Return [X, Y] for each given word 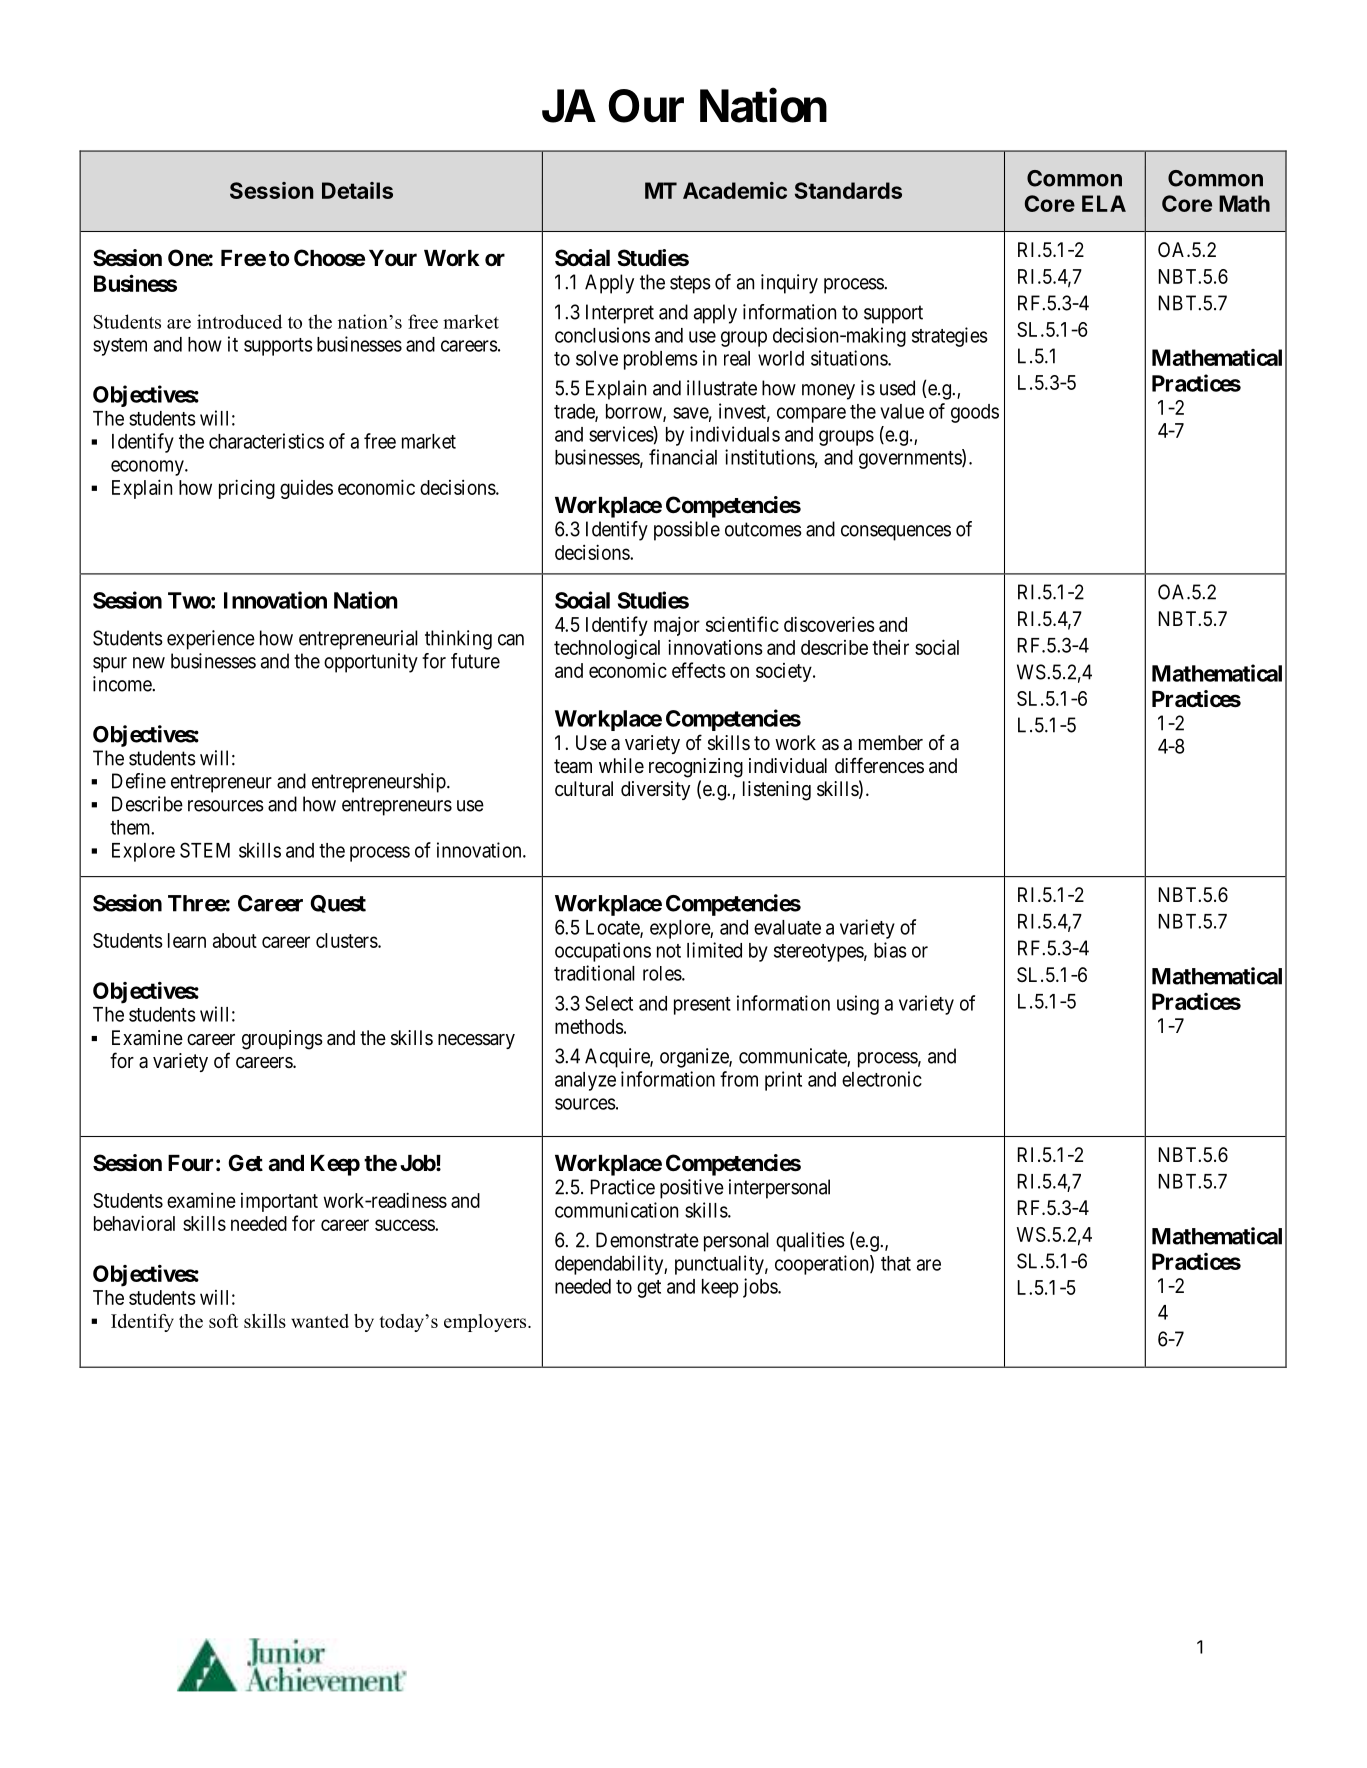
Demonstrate [647, 1240]
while [621, 766]
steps [690, 284]
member [891, 743]
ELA [1104, 203]
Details [357, 190]
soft [223, 1321]
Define [139, 781]
